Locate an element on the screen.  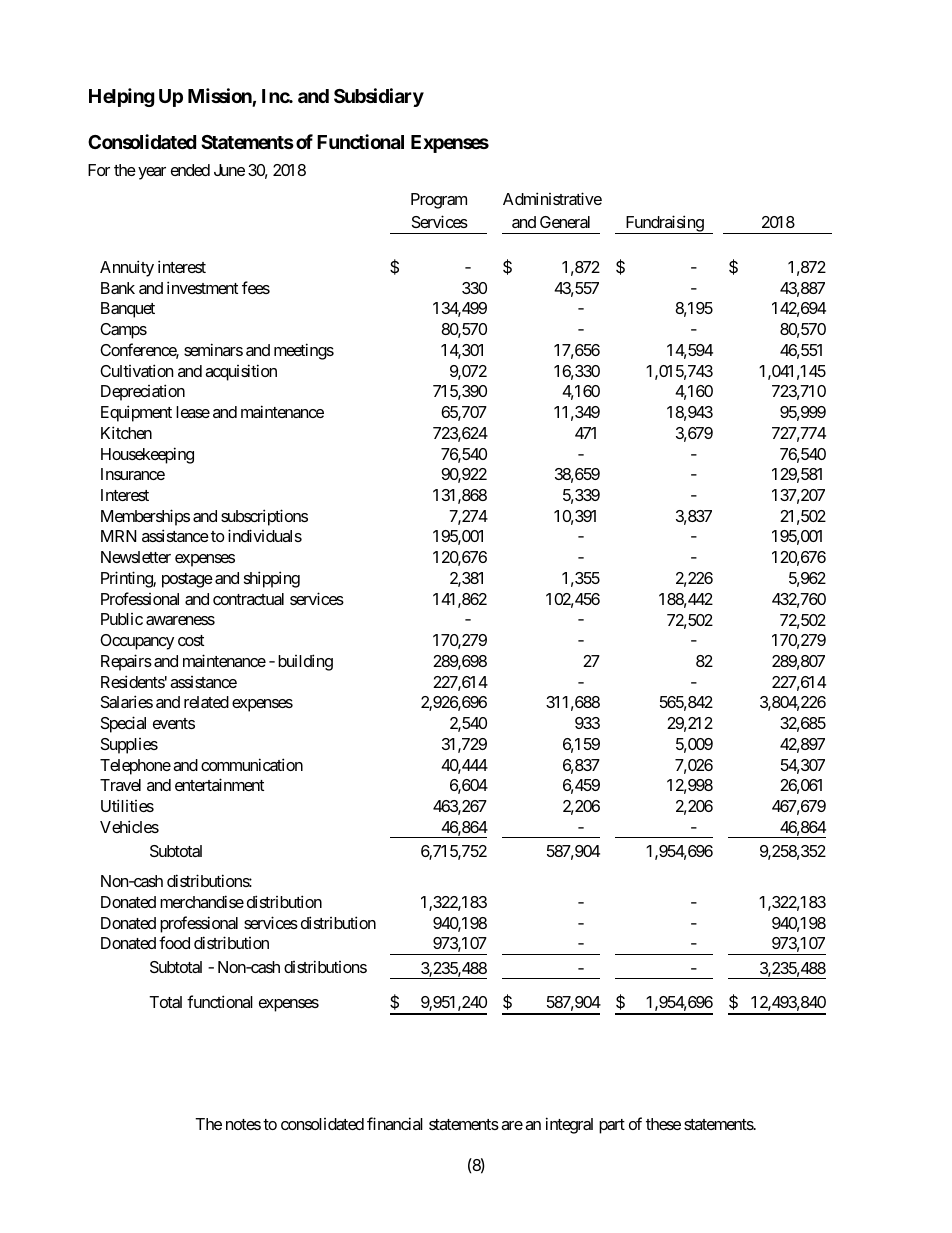
Occupancy is located at coordinates (137, 642).
